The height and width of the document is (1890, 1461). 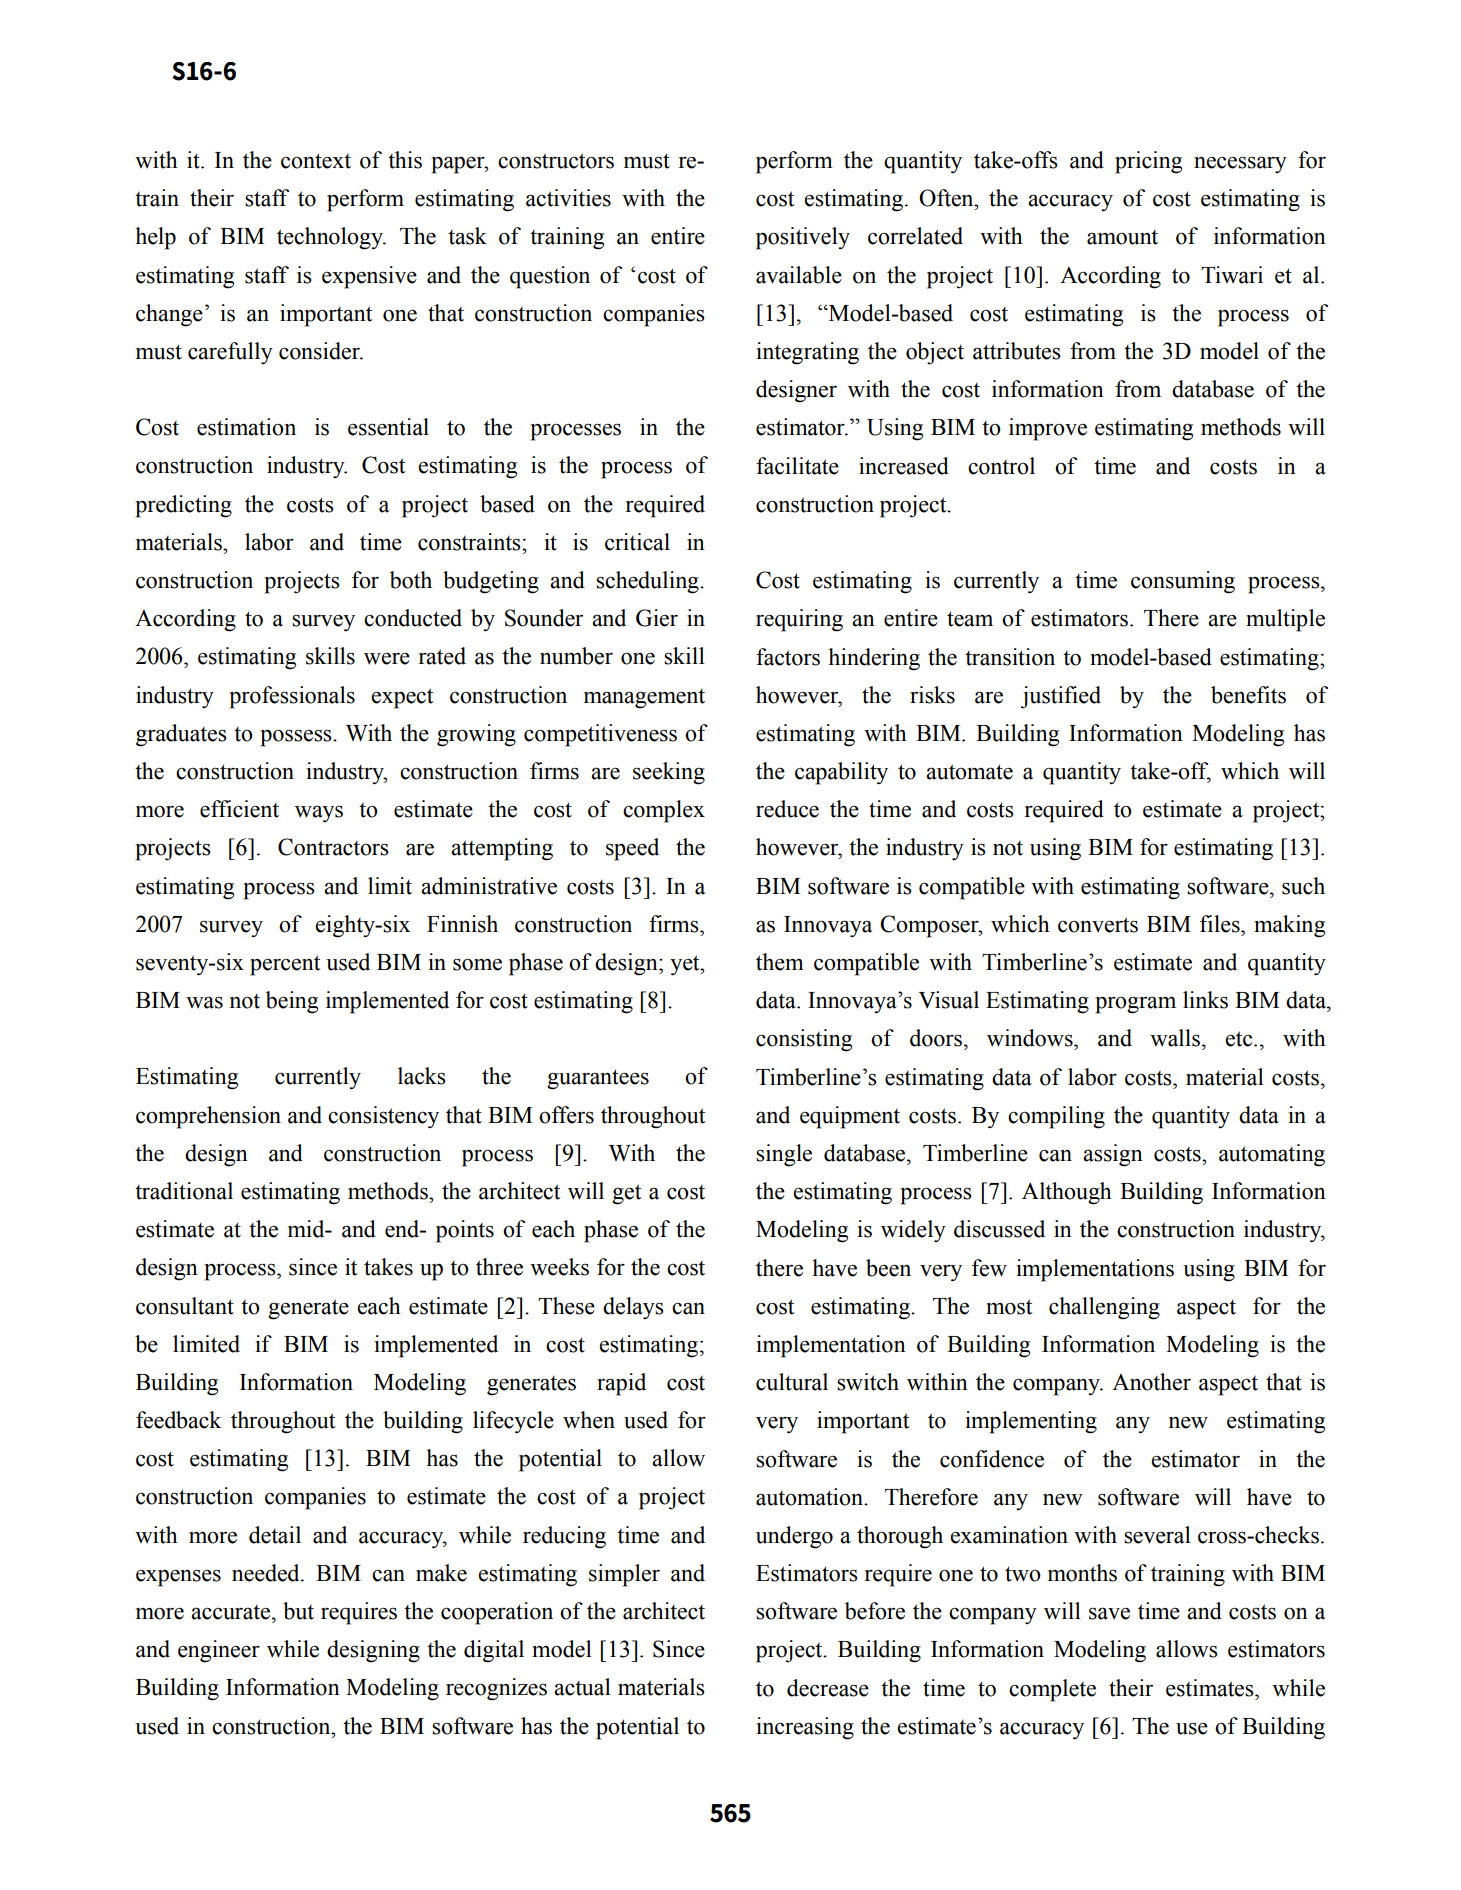 I want to click on decrease, so click(x=828, y=1688).
